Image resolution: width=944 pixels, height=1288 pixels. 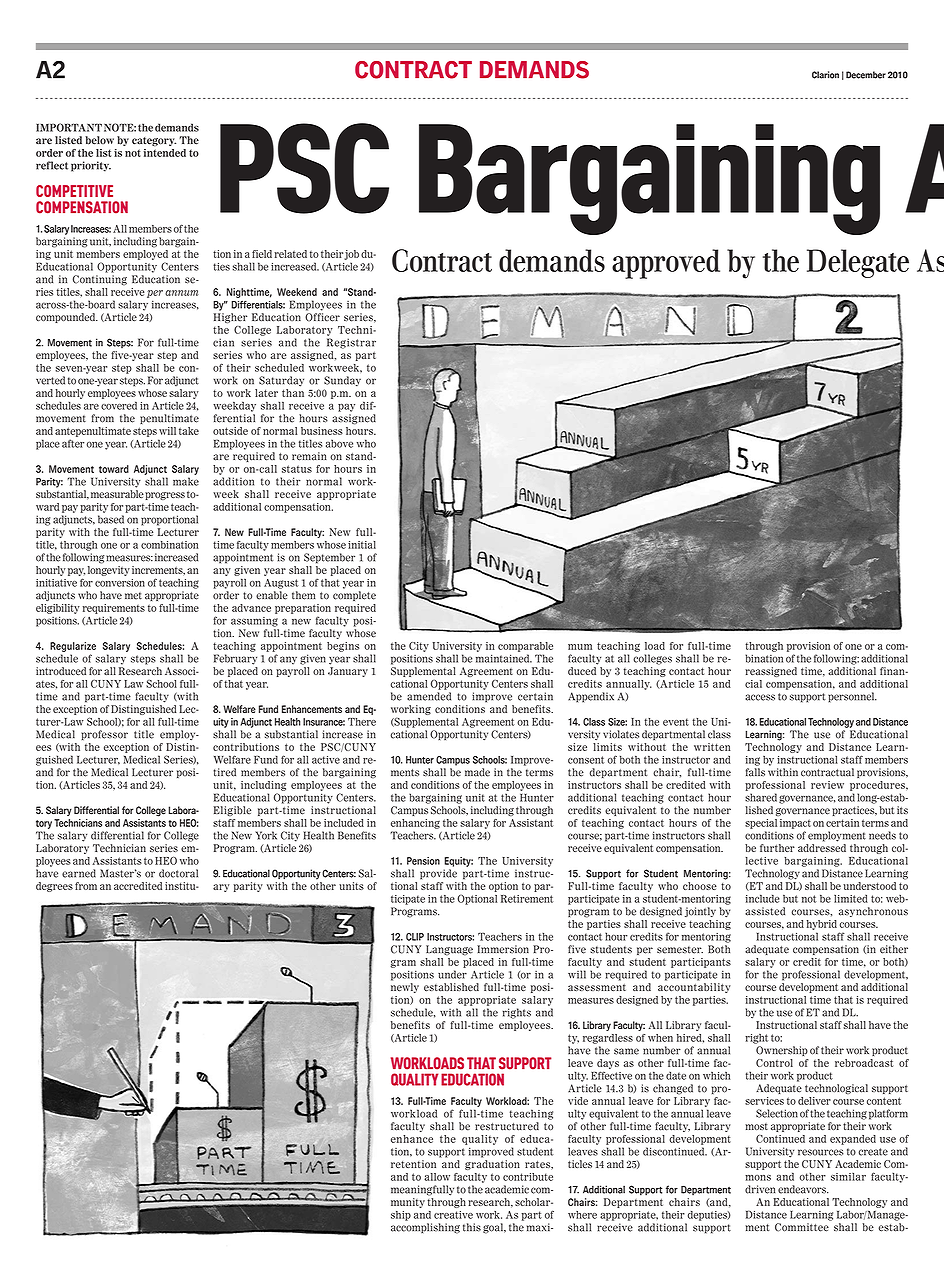 I want to click on category, so click(x=154, y=141).
